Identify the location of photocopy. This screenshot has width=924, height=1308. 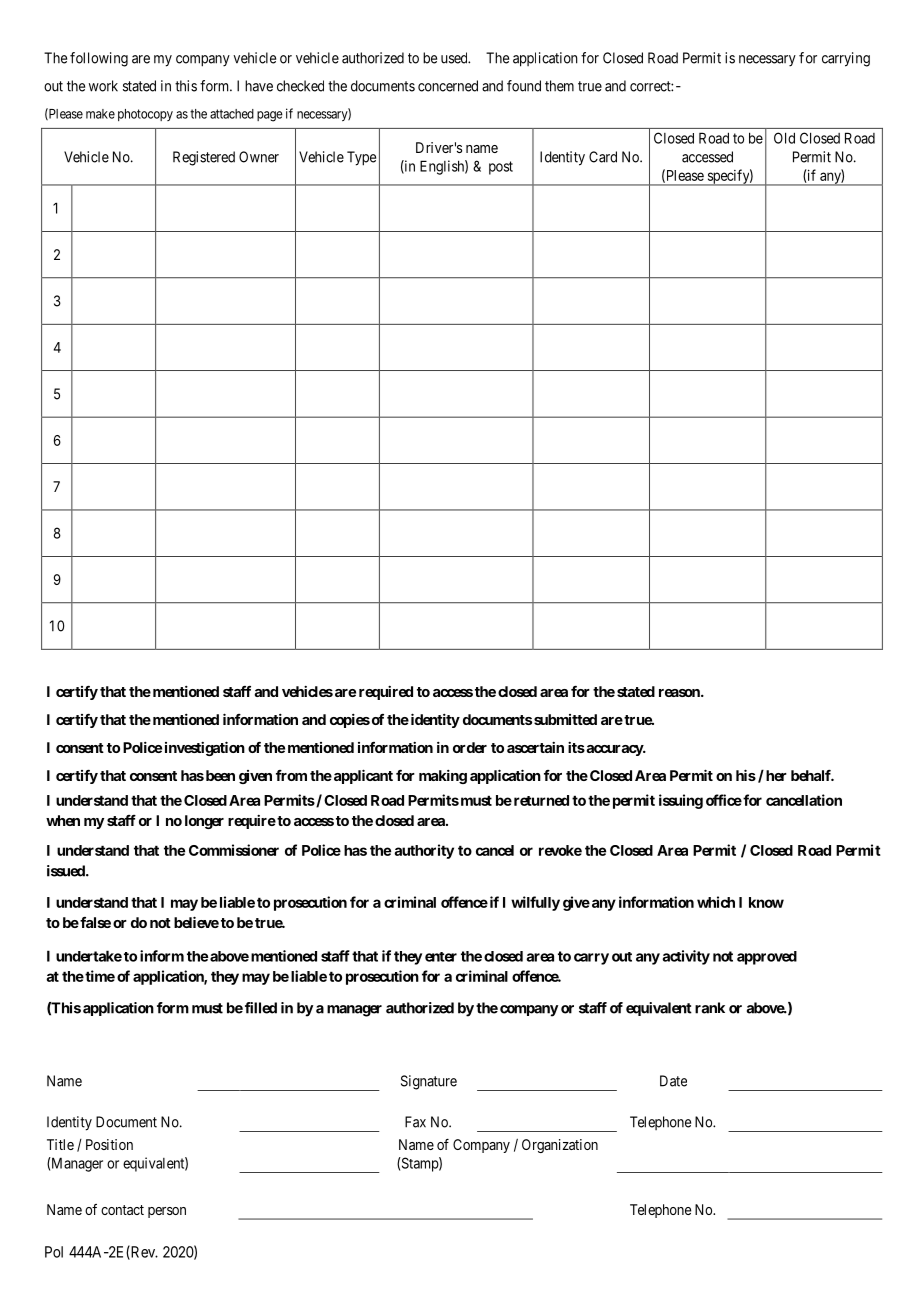
(145, 115).
